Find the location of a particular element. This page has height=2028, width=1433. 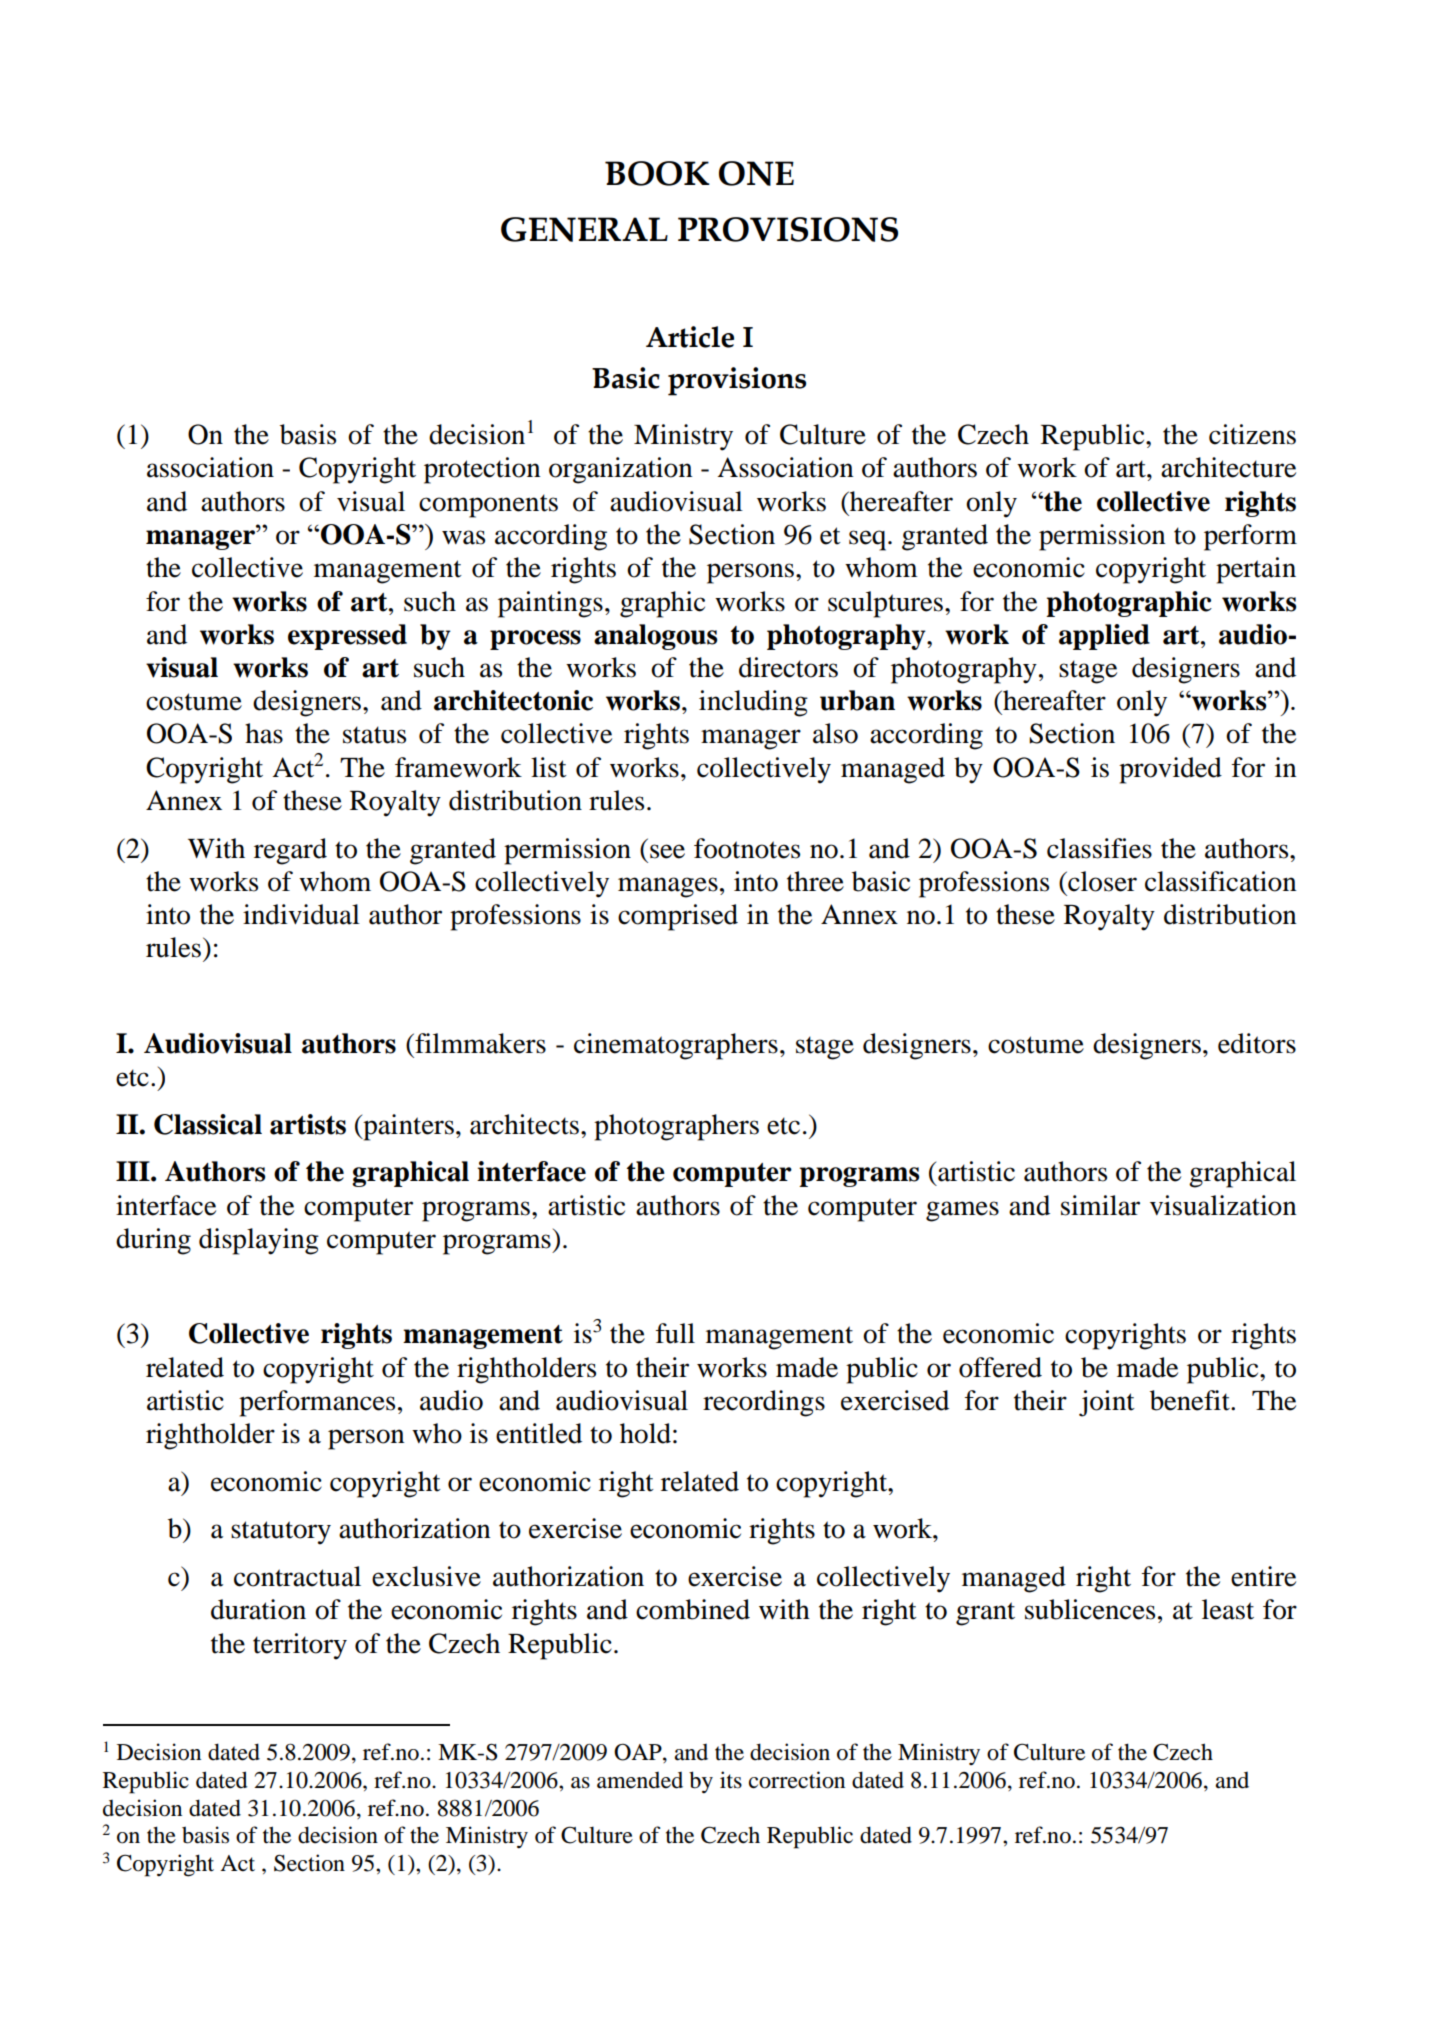

individual is located at coordinates (301, 914).
